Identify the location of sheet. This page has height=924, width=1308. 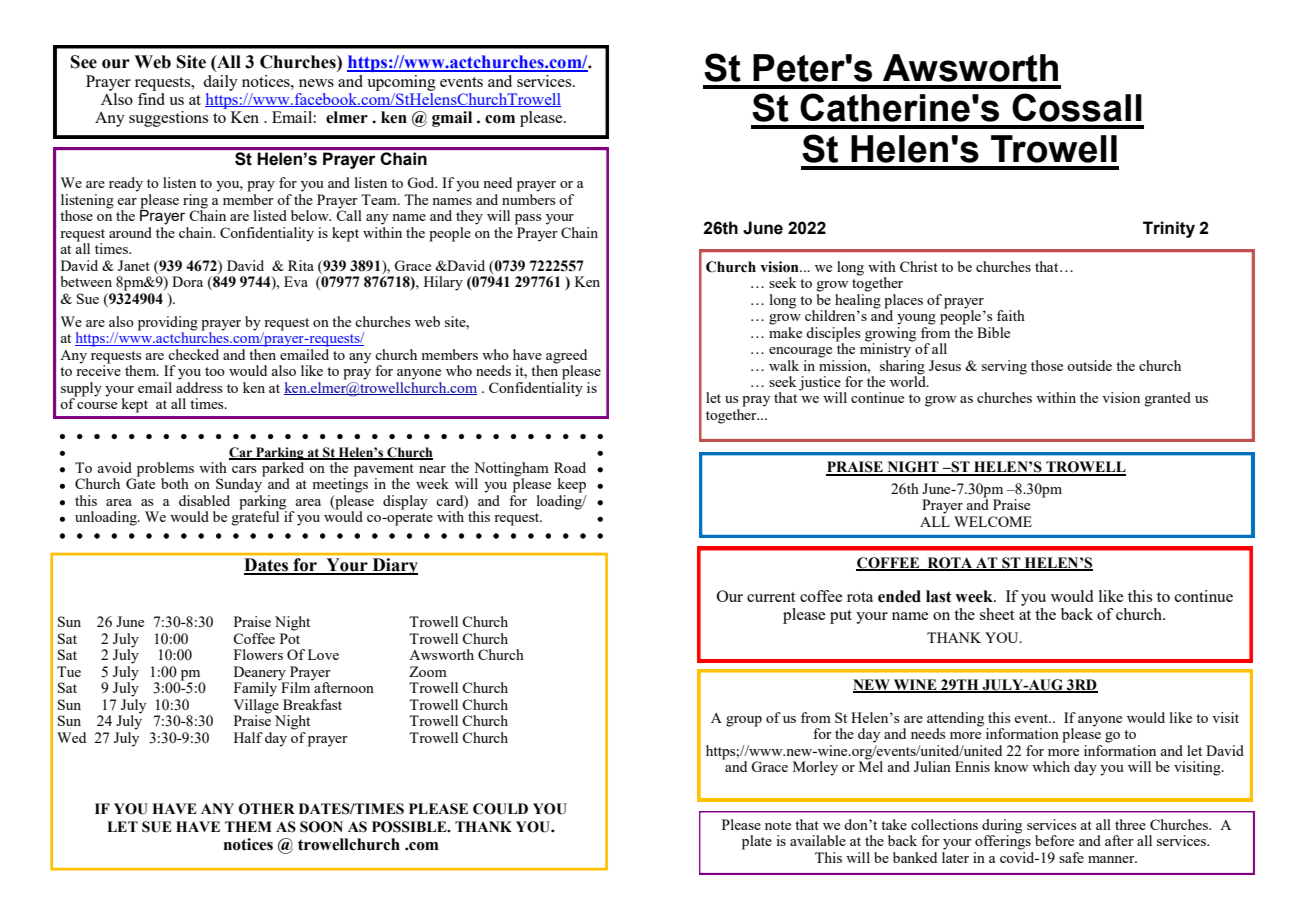
(997, 614).
